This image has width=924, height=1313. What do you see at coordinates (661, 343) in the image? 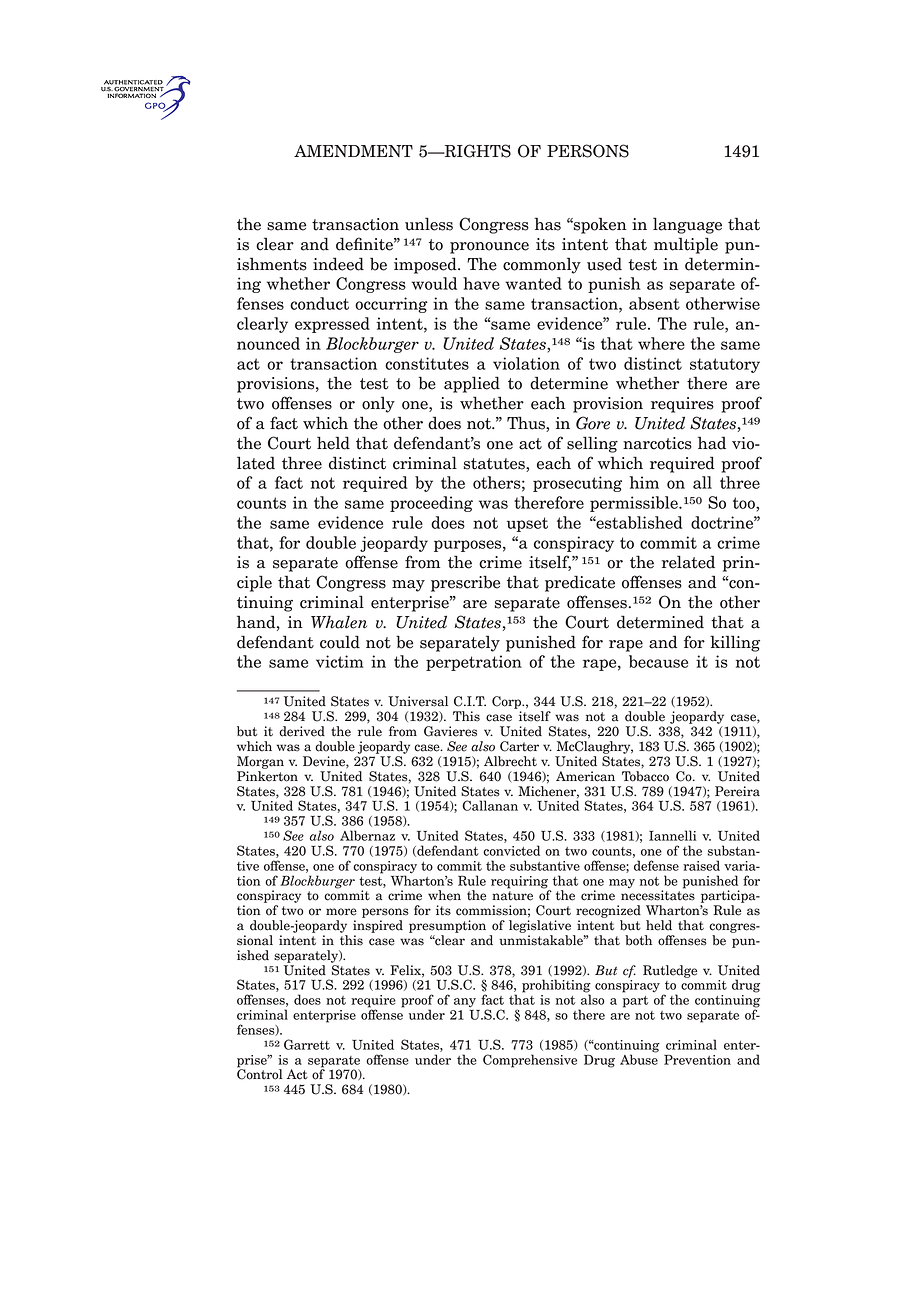
I see `where` at bounding box center [661, 343].
